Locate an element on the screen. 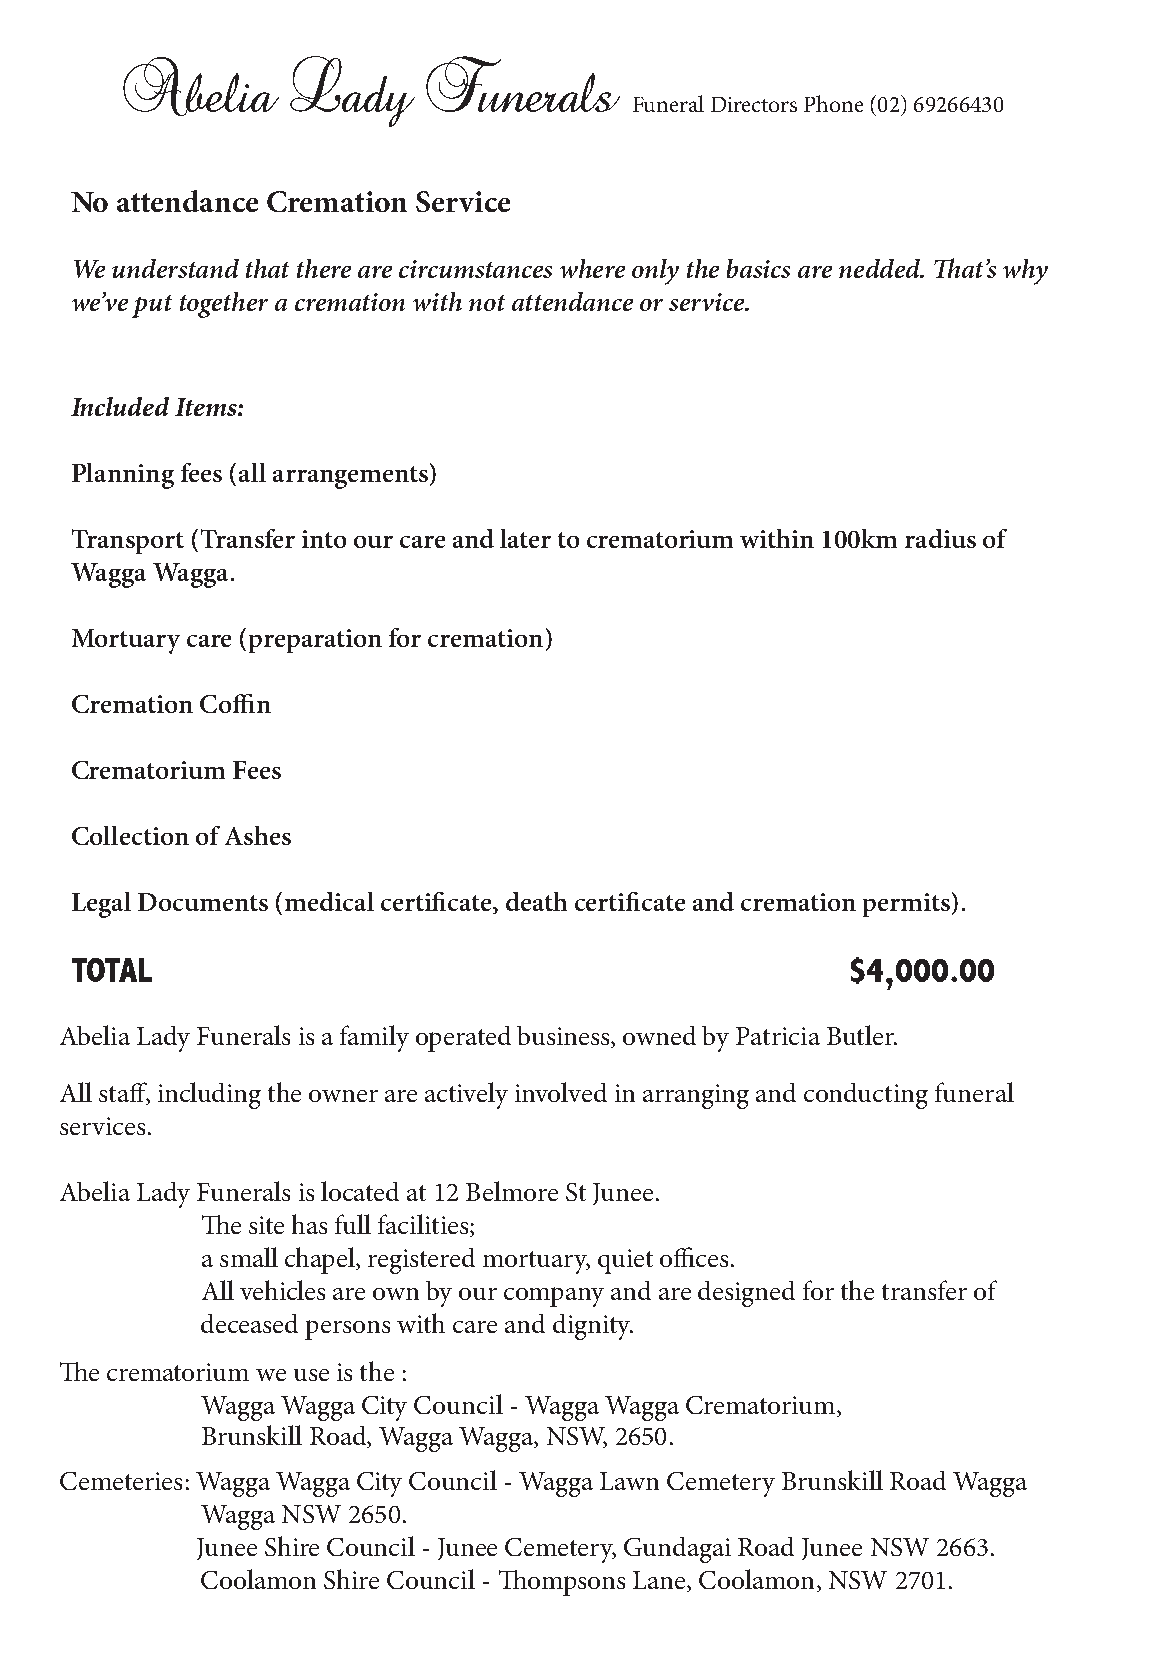 Image resolution: width=1171 pixels, height=1656 pixels. where is located at coordinates (592, 268).
